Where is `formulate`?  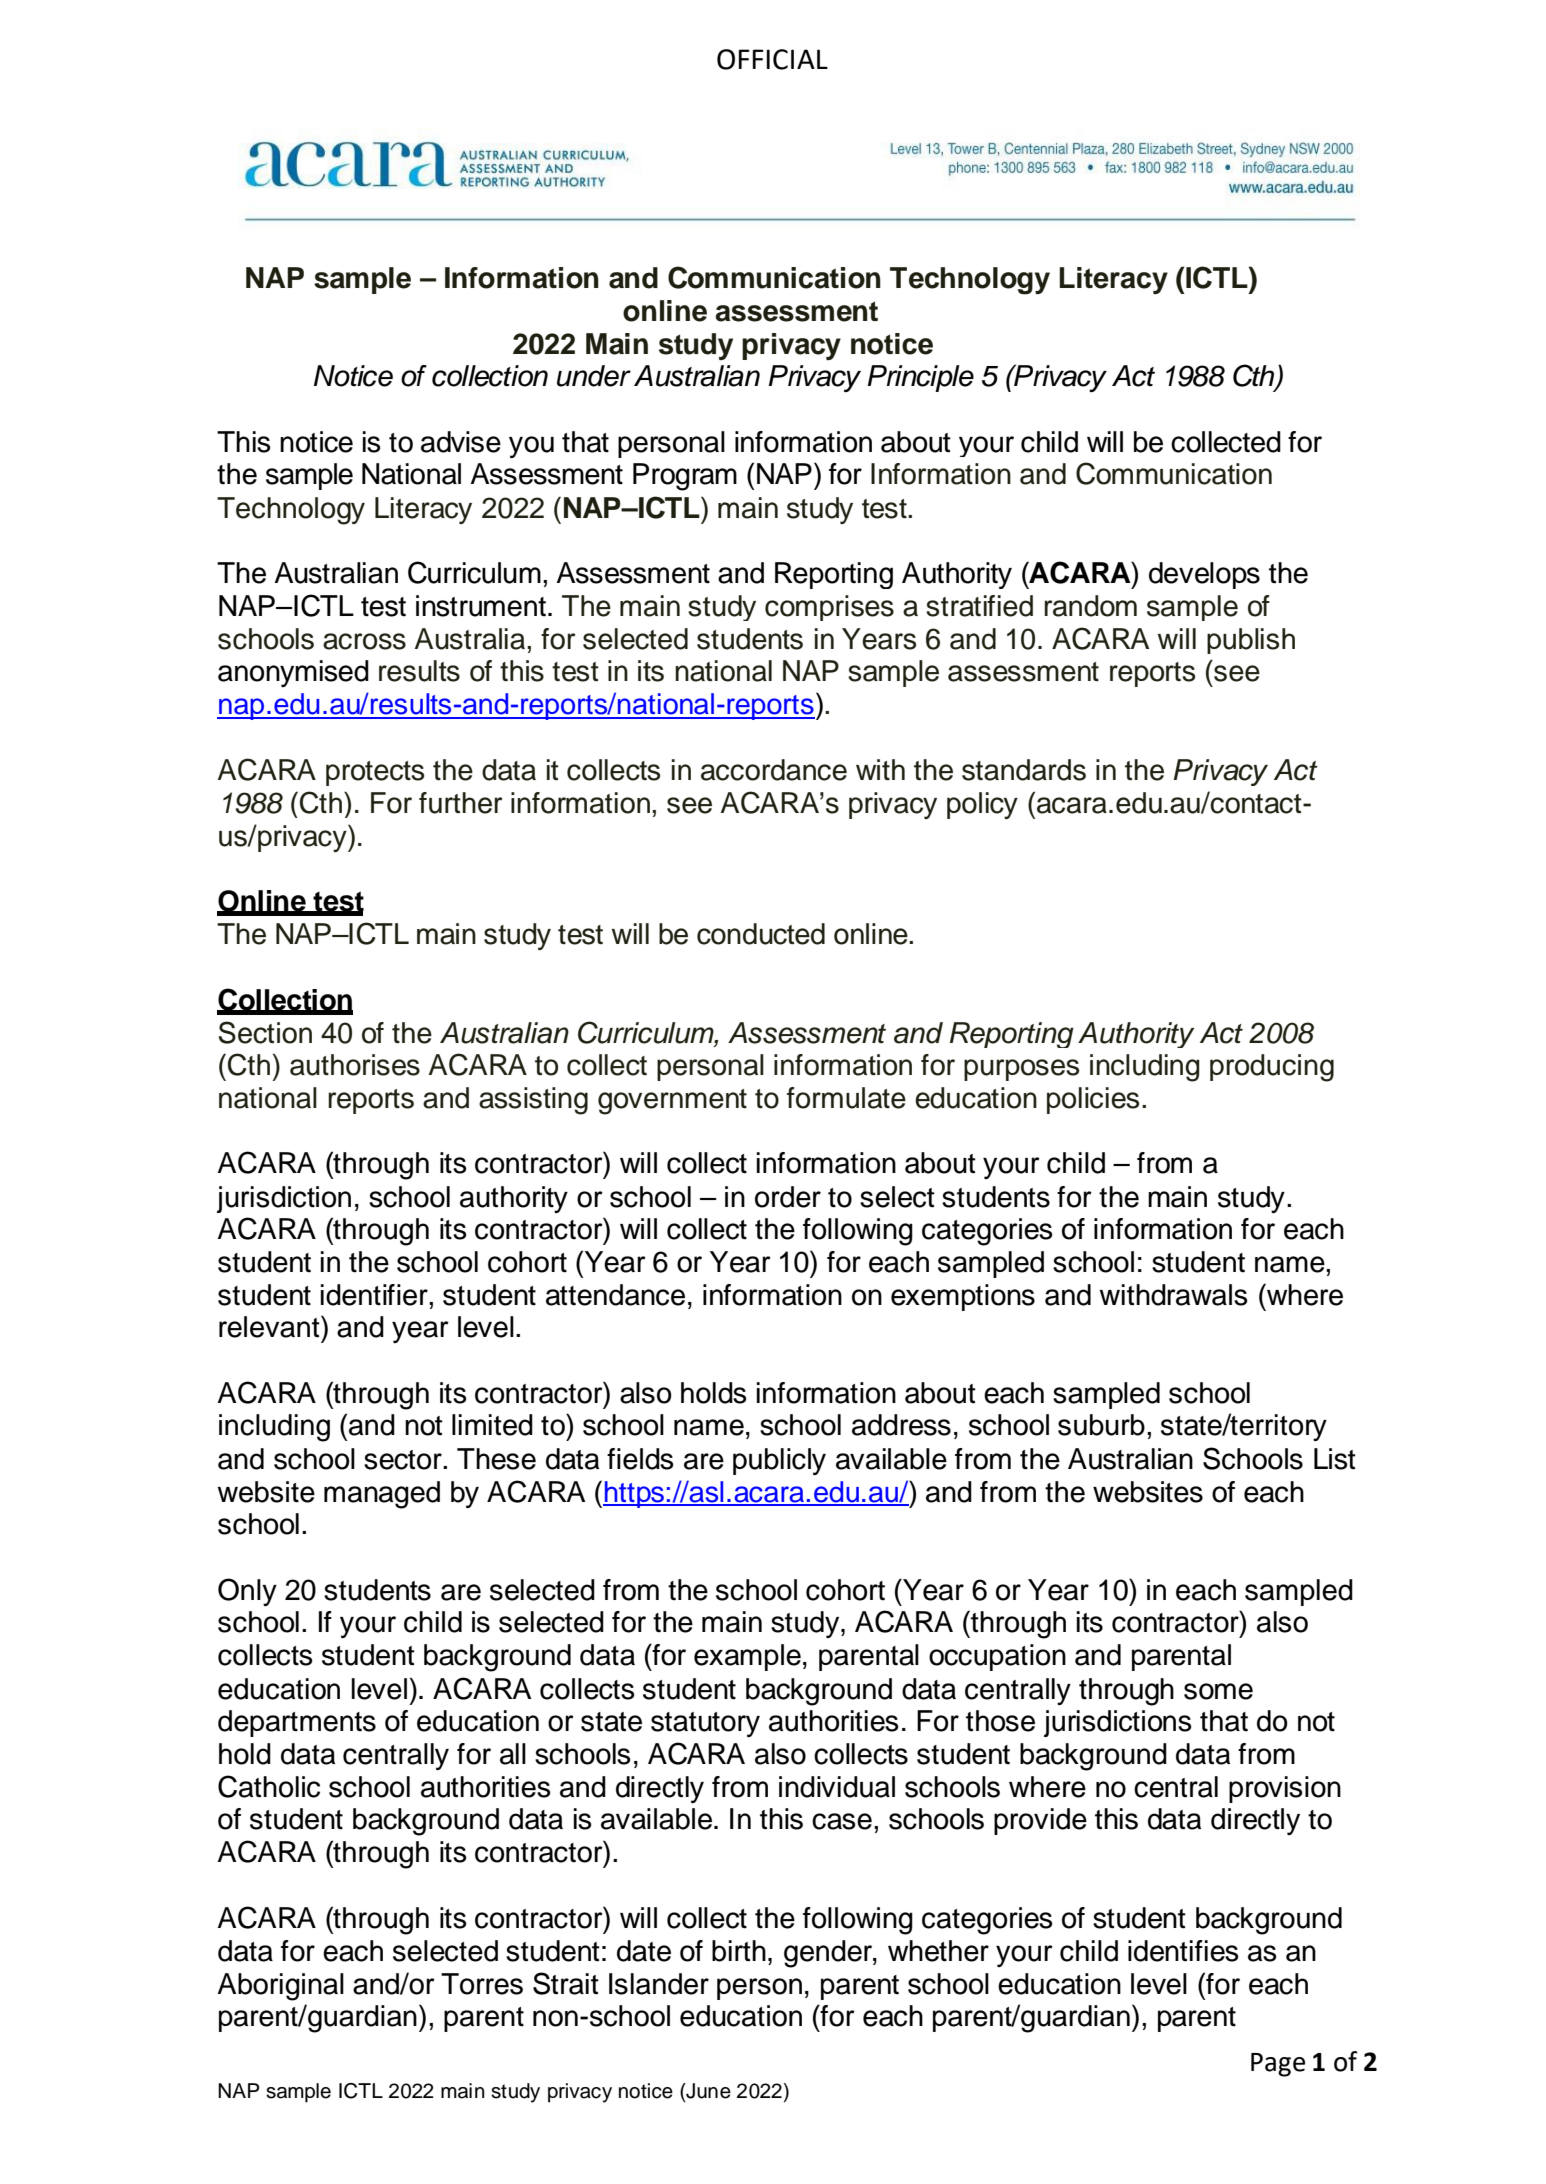
formulate is located at coordinates (846, 1098).
